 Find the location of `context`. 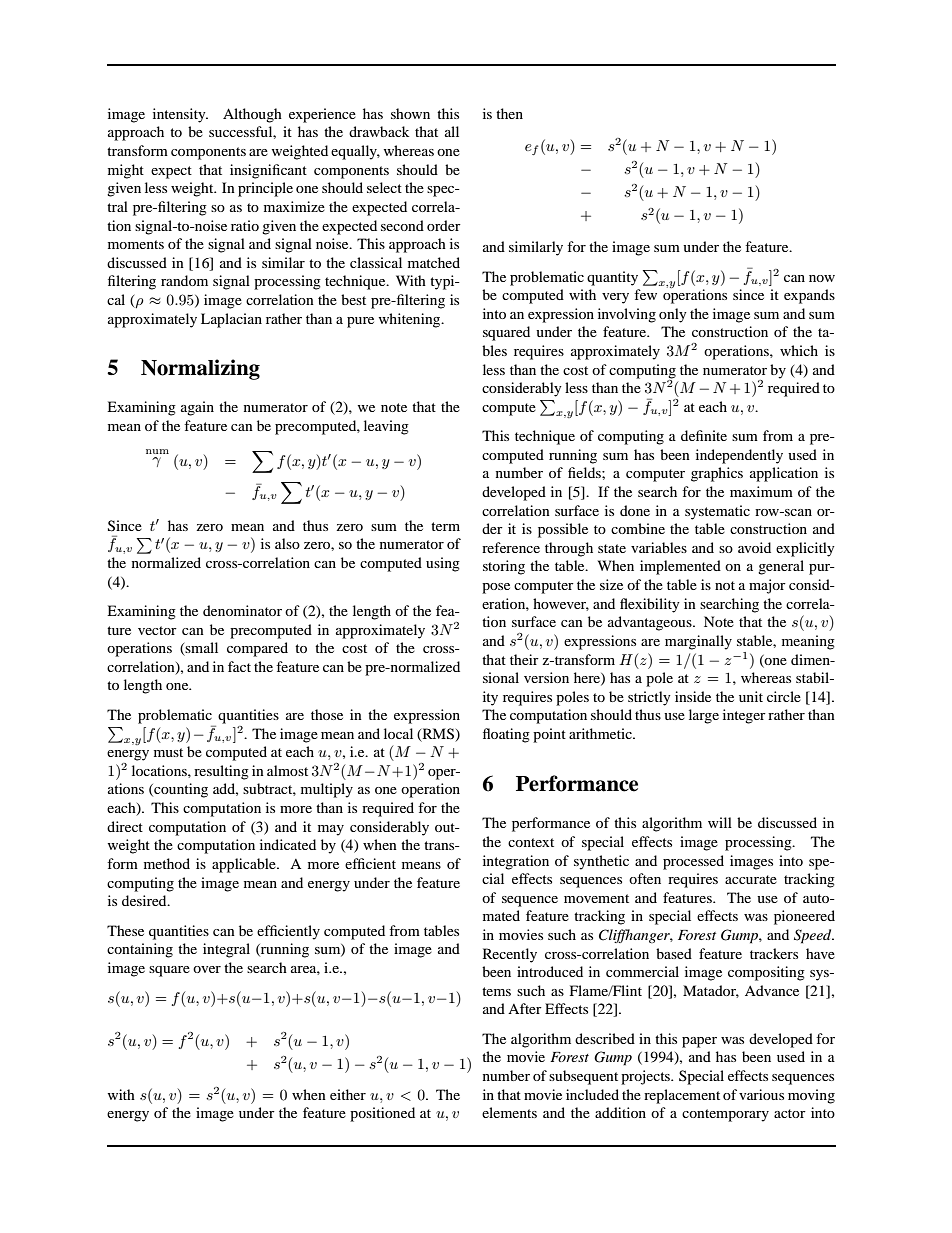

context is located at coordinates (531, 842).
